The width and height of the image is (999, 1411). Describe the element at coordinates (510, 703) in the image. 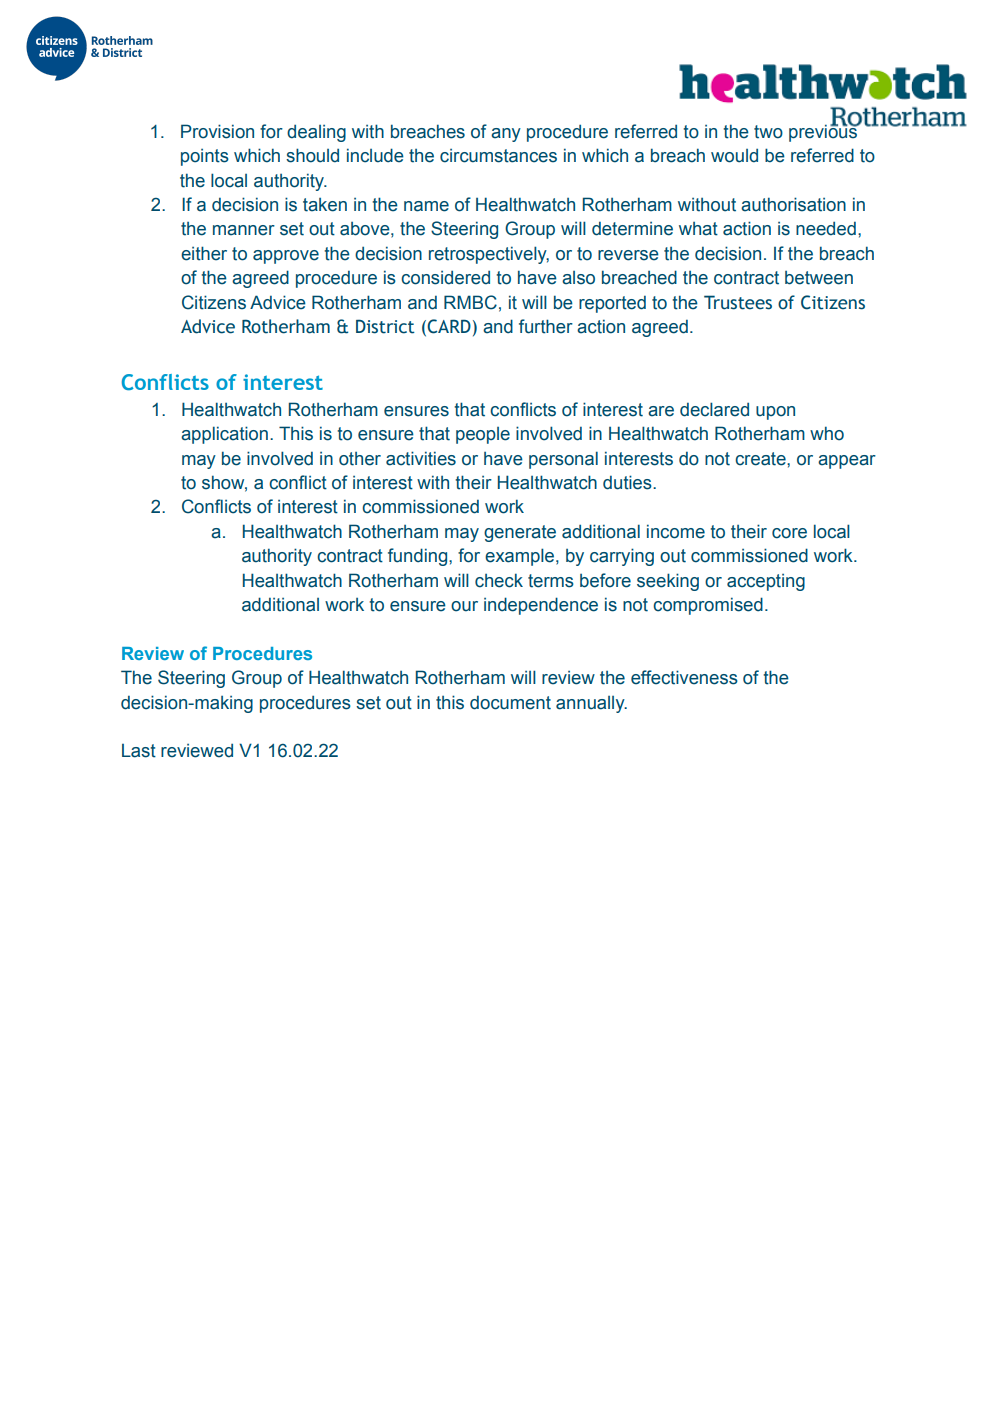

I see `document` at that location.
